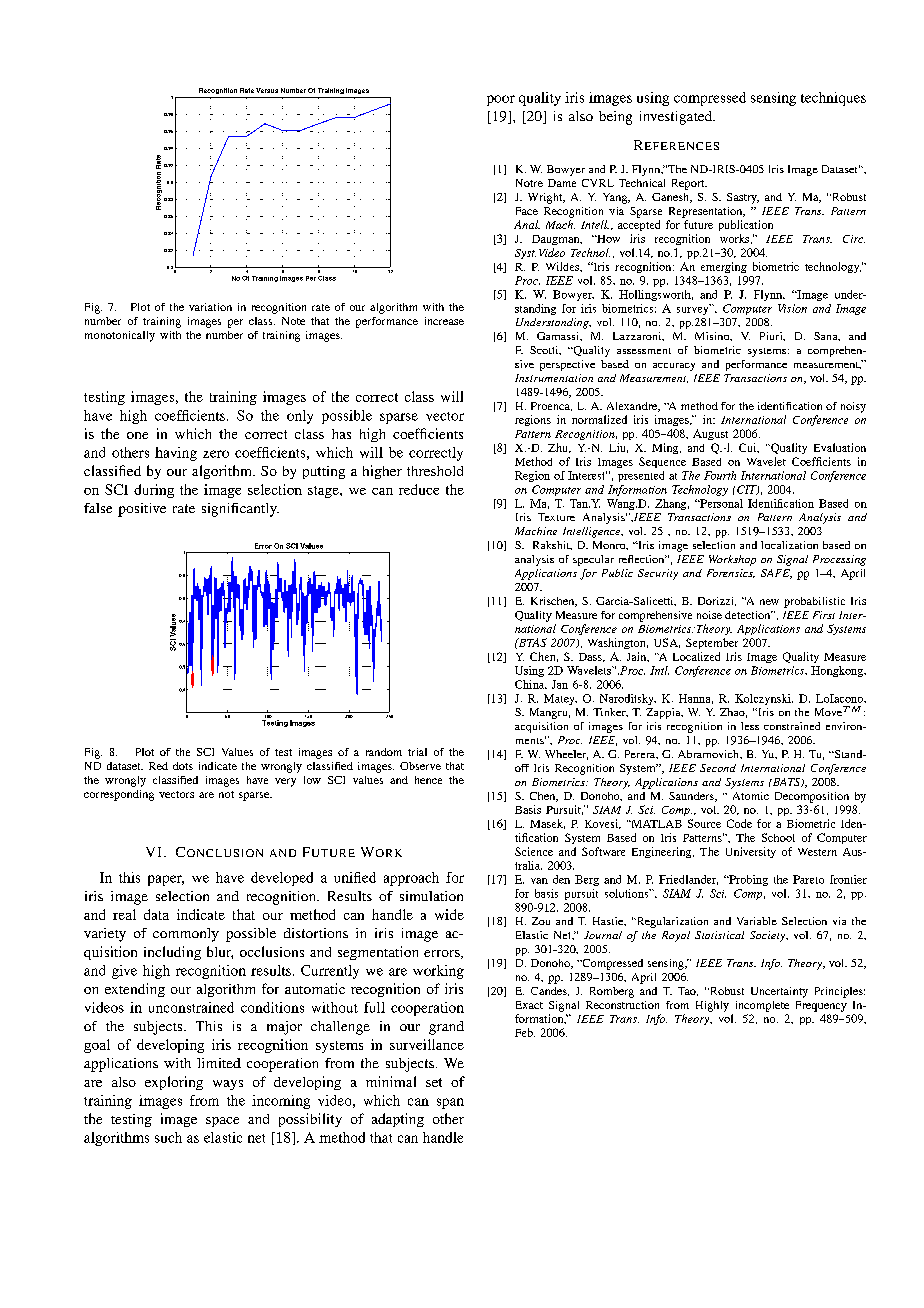 Image resolution: width=924 pixels, height=1308 pixels. Describe the element at coordinates (444, 321) in the screenshot. I see `increase` at that location.
